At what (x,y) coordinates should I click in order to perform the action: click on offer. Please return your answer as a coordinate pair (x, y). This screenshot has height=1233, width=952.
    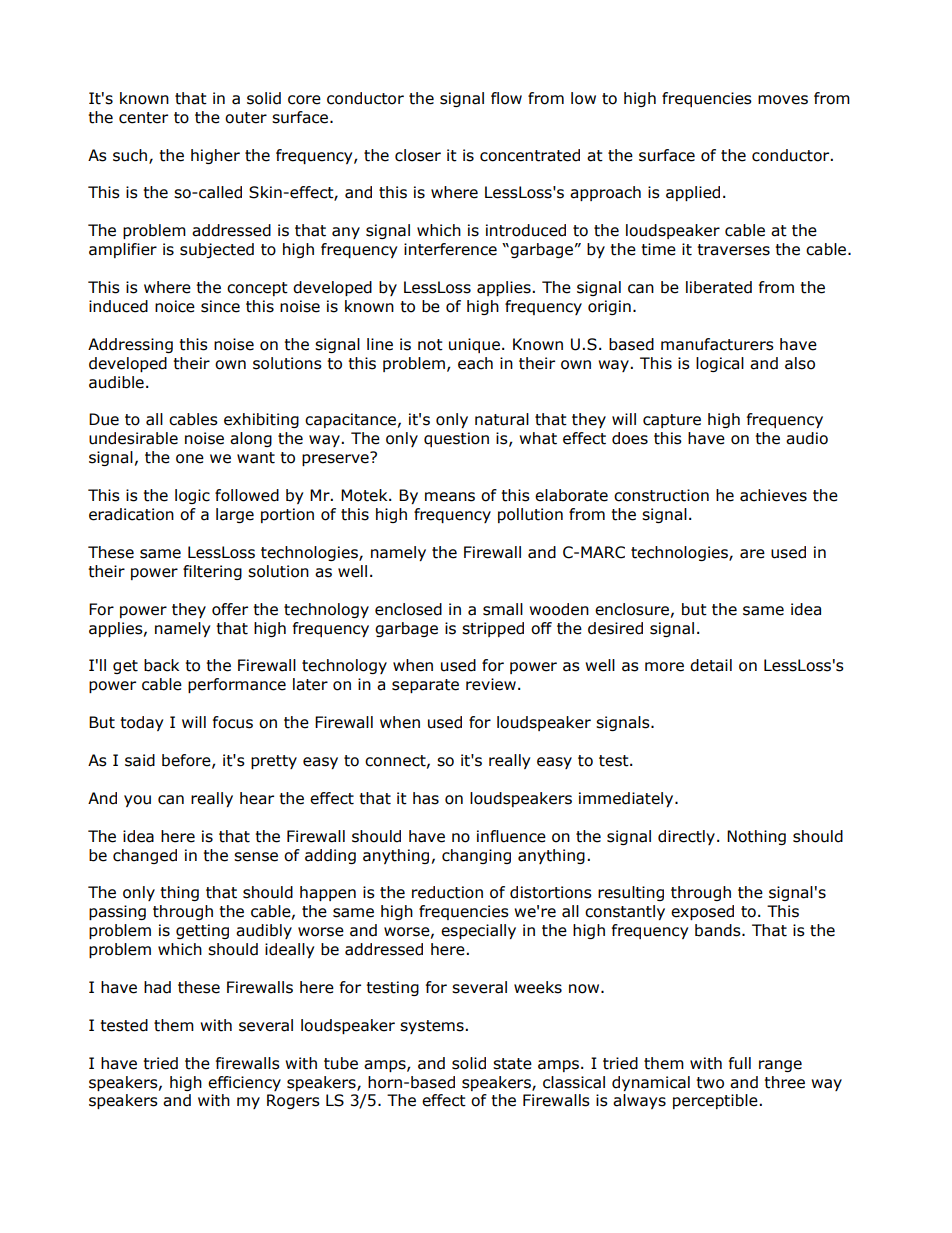
    Looking at the image, I should click on (230, 609).
